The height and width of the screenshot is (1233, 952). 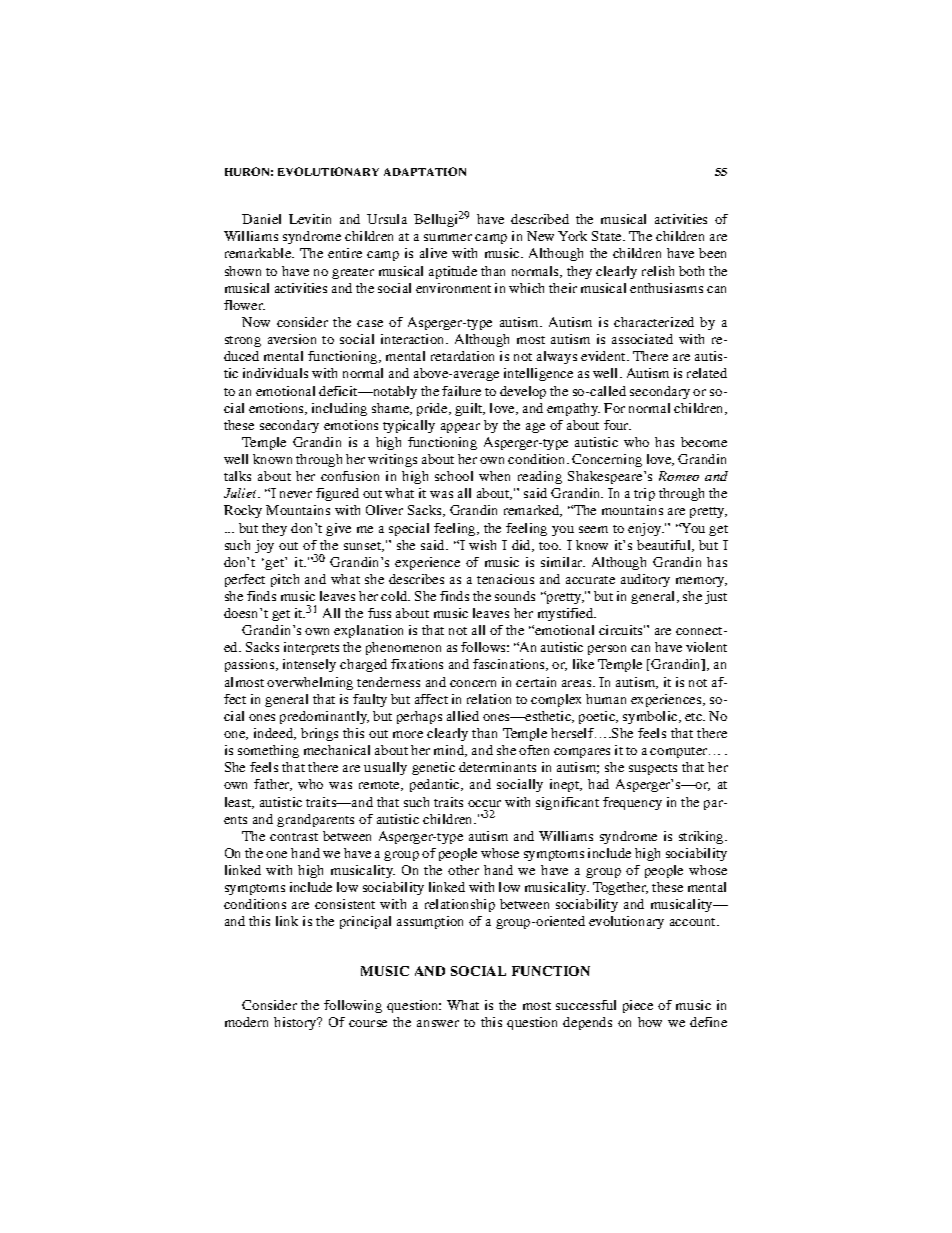 I want to click on tenacious, so click(x=505, y=579).
